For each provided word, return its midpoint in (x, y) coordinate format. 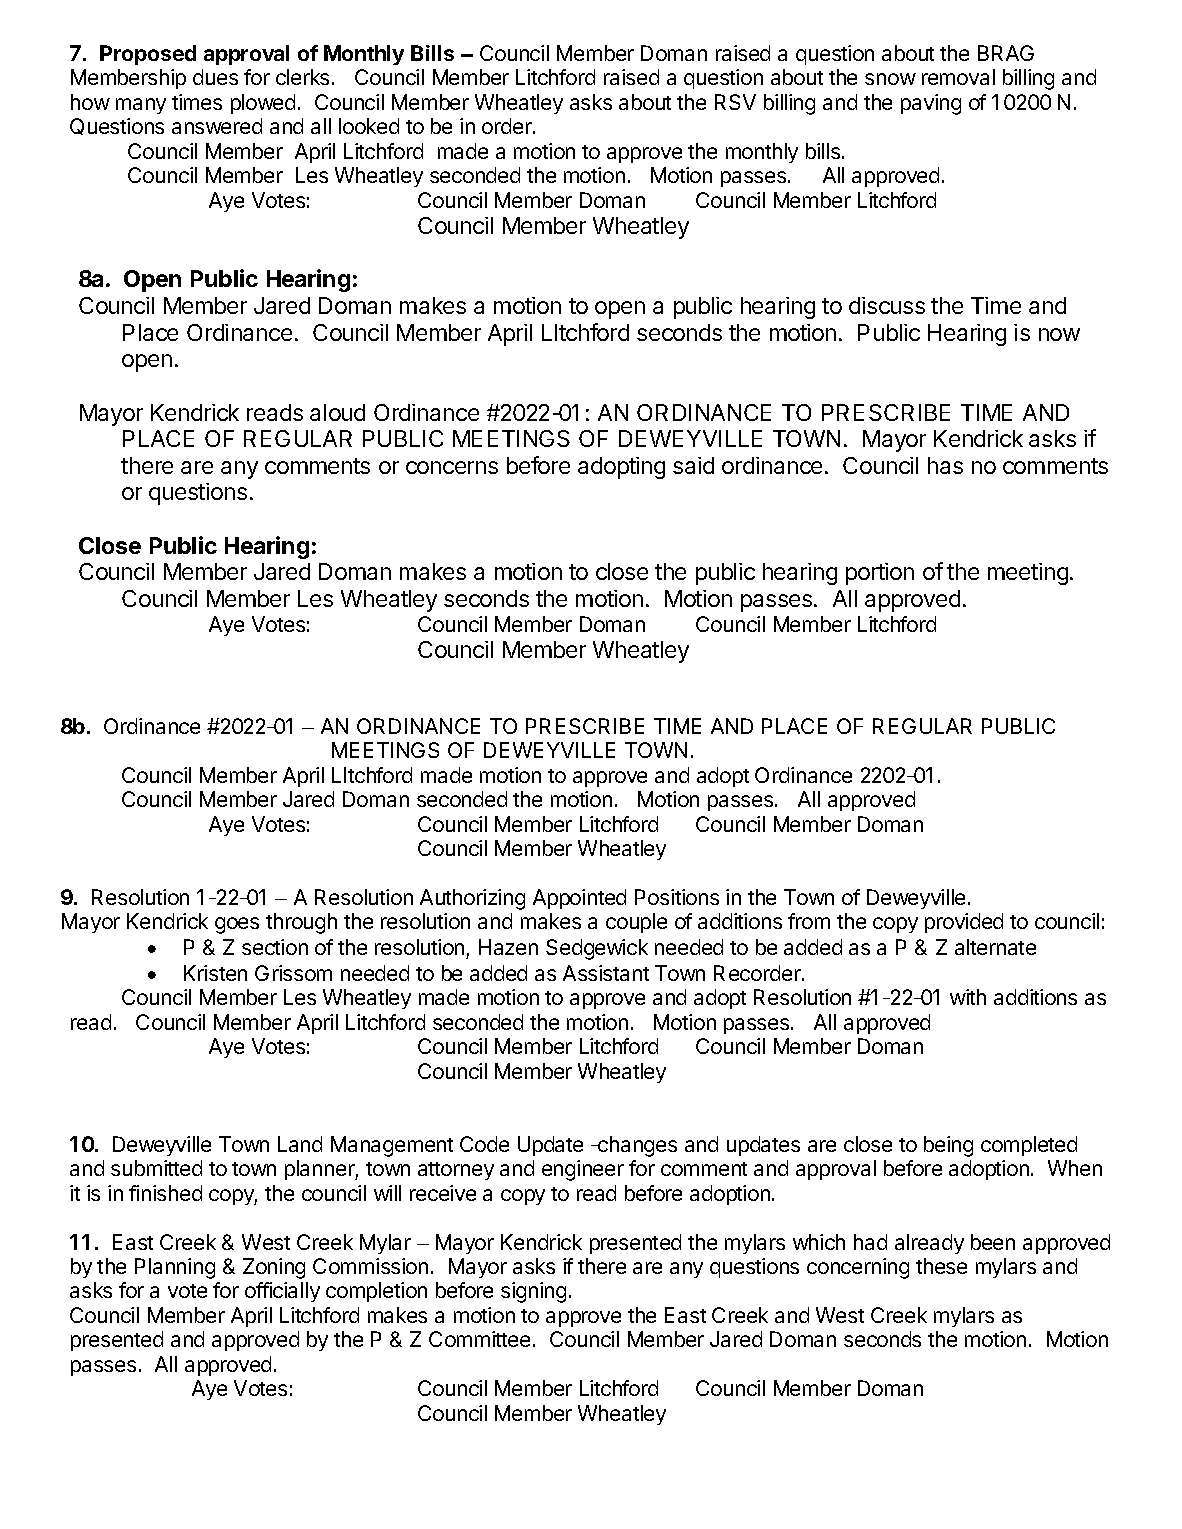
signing (533, 1292)
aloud (337, 412)
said (693, 465)
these (941, 1266)
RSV (735, 102)
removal (958, 77)
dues (215, 77)
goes (237, 925)
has (945, 465)
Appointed (579, 899)
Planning (175, 1268)
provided (964, 923)
